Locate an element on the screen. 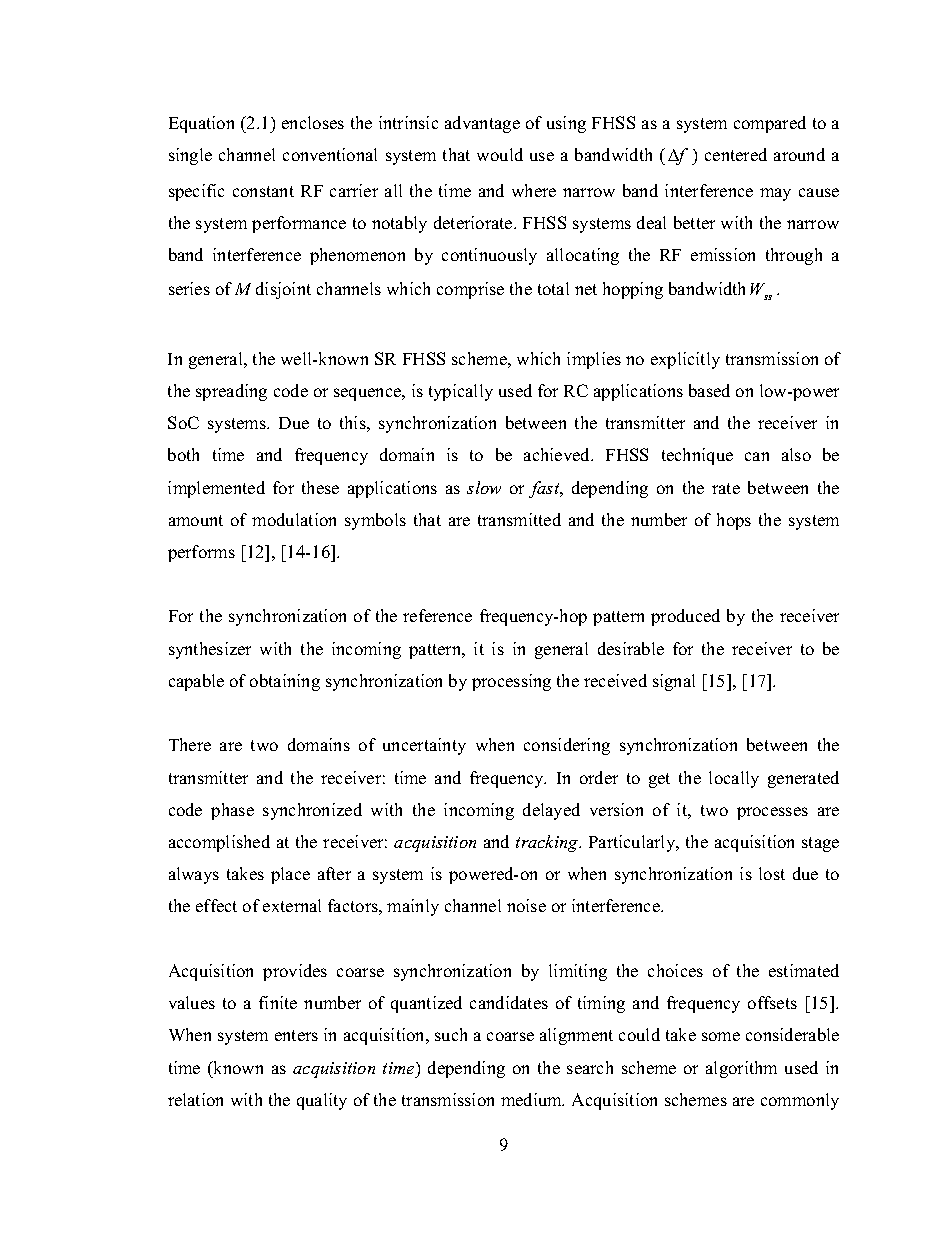 This screenshot has width=952, height=1233. synthesizer is located at coordinates (210, 650).
